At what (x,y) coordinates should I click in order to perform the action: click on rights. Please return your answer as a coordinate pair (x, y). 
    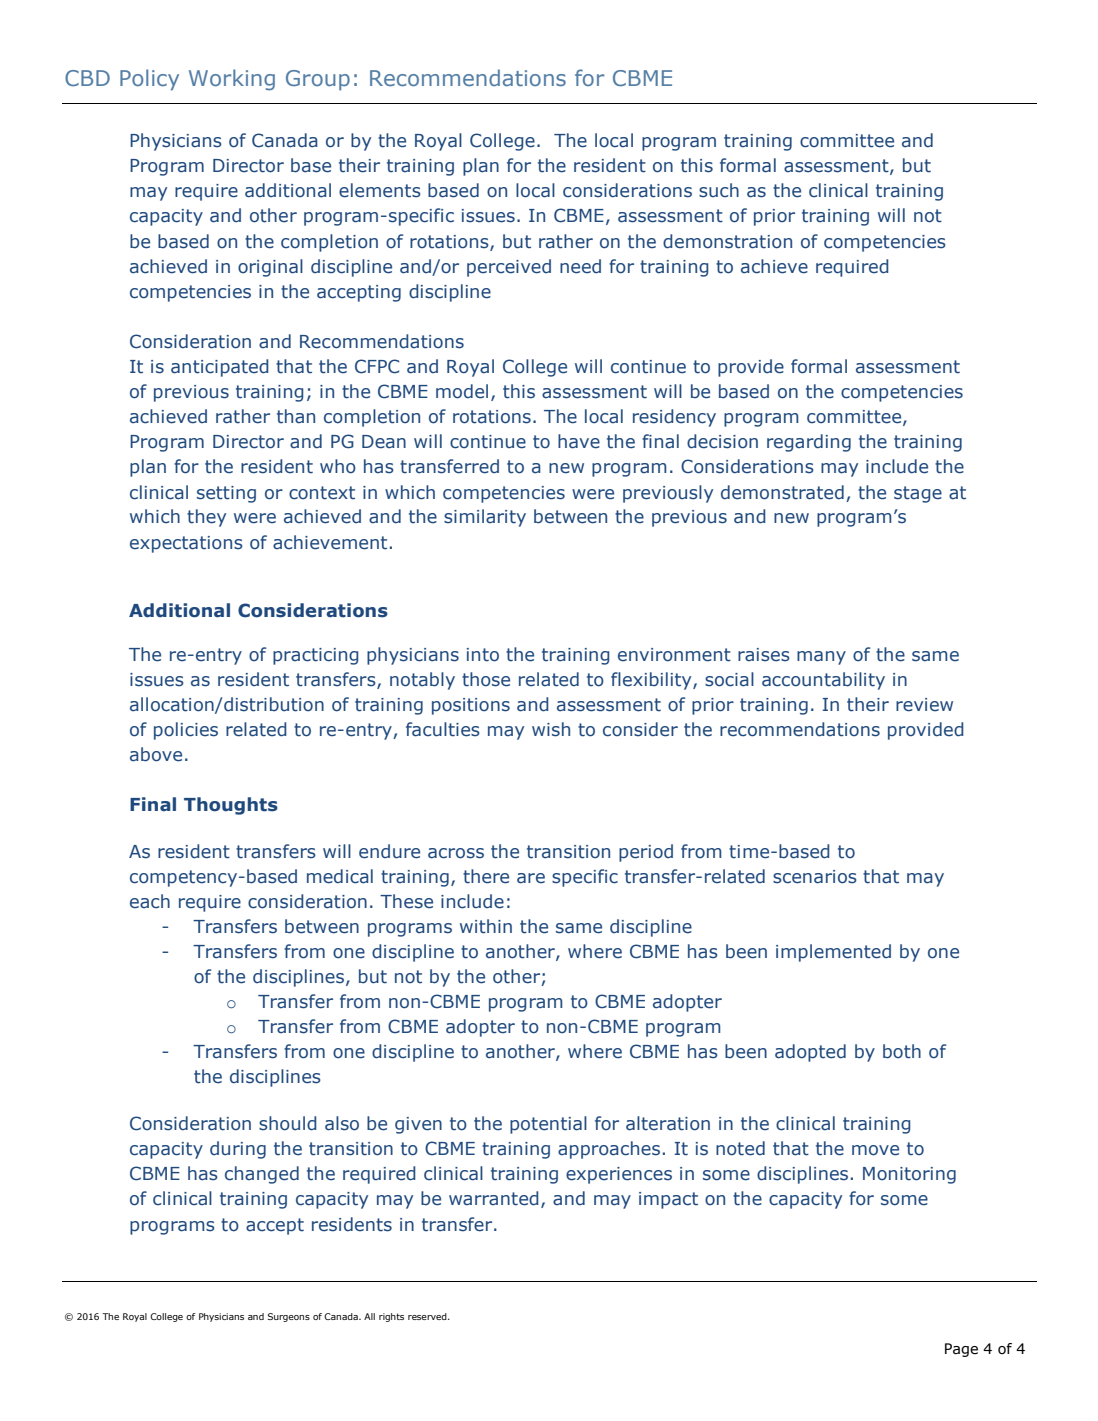
    Looking at the image, I should click on (391, 1317).
